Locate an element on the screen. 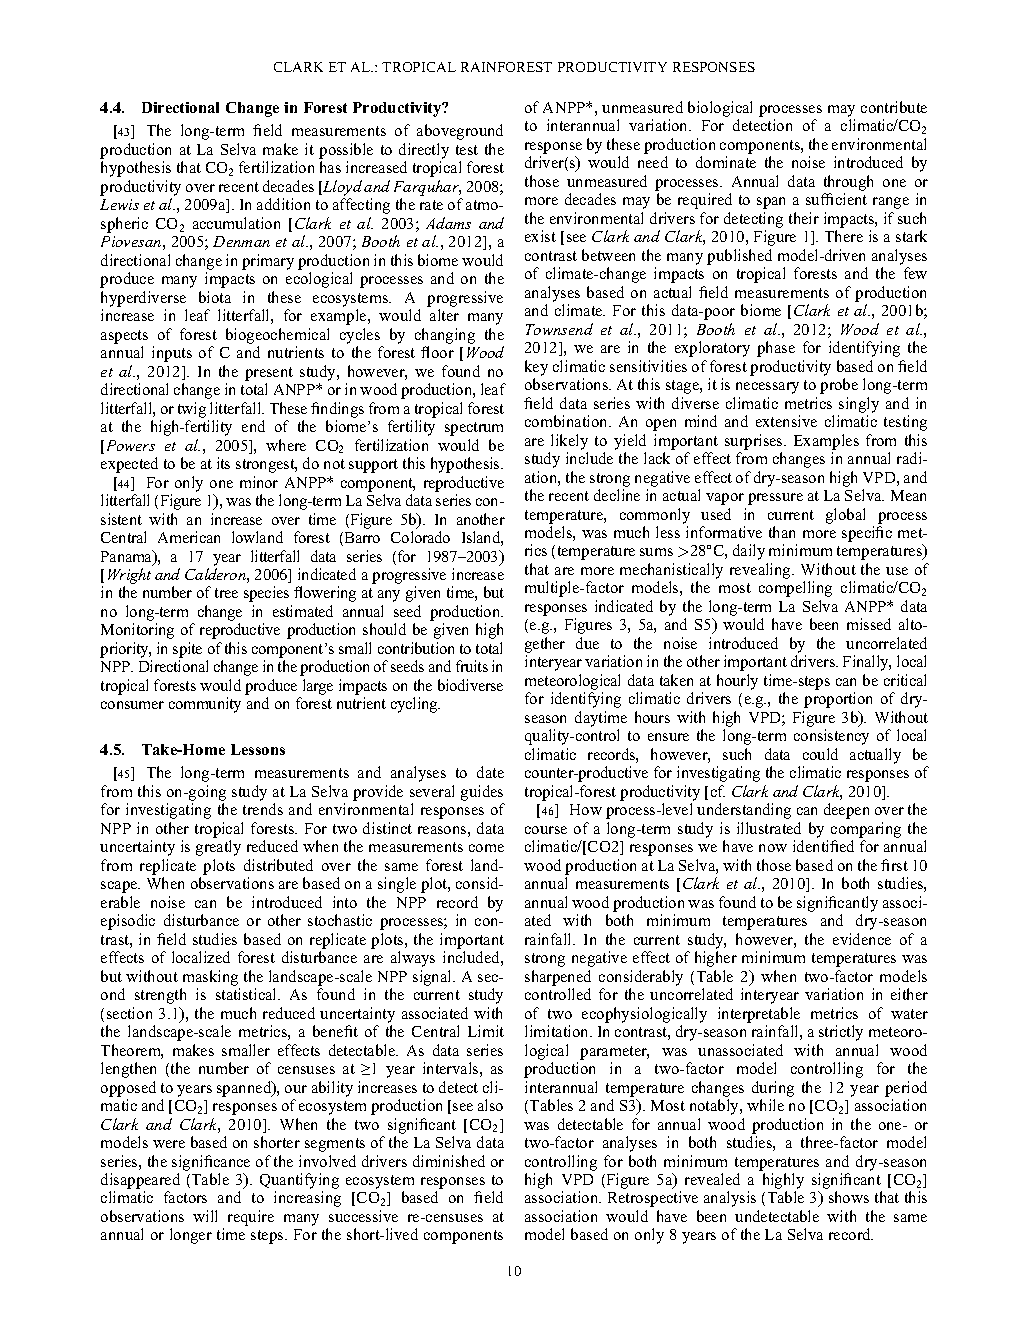  Finally is located at coordinates (867, 663).
